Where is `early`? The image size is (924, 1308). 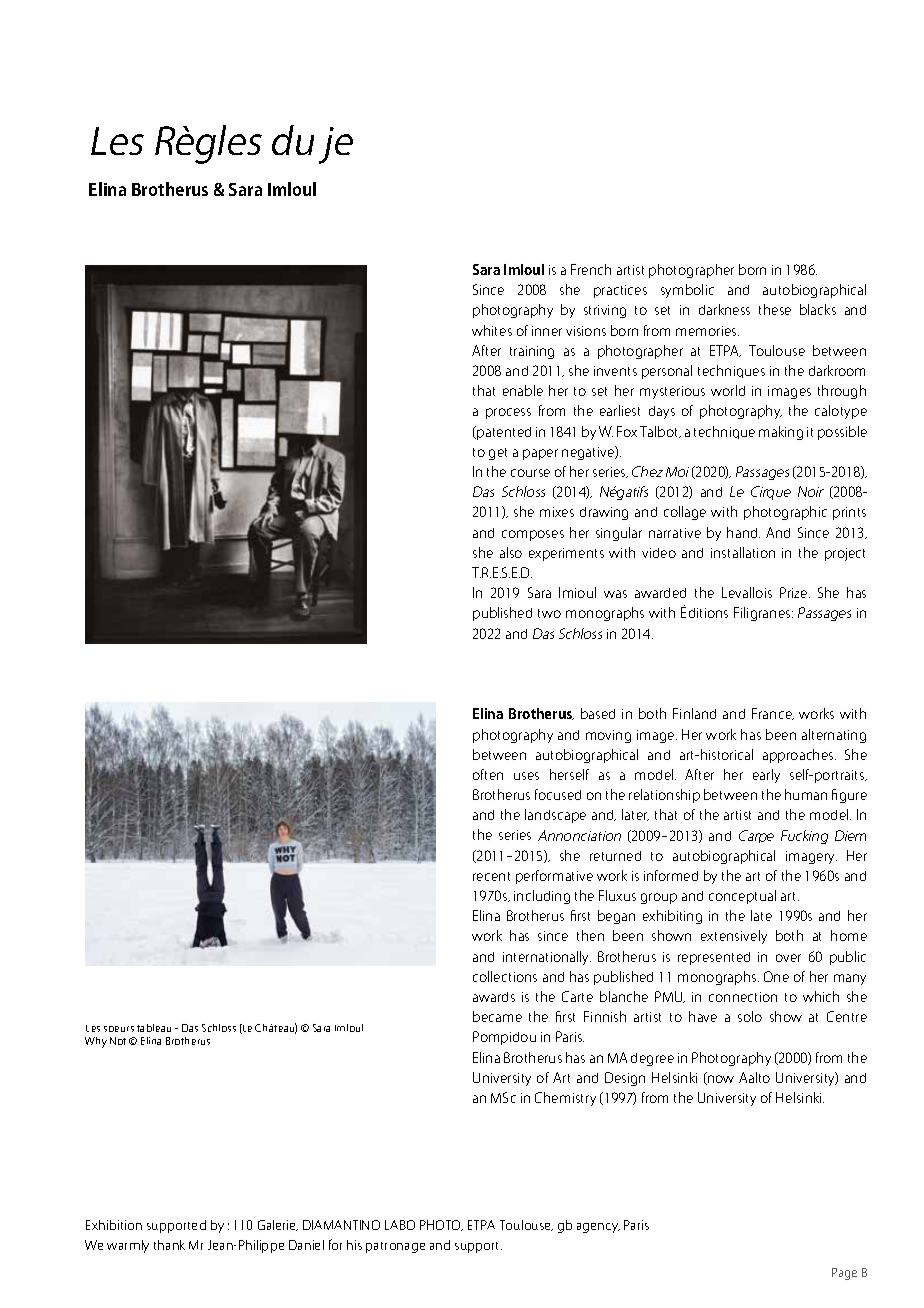 early is located at coordinates (766, 776).
